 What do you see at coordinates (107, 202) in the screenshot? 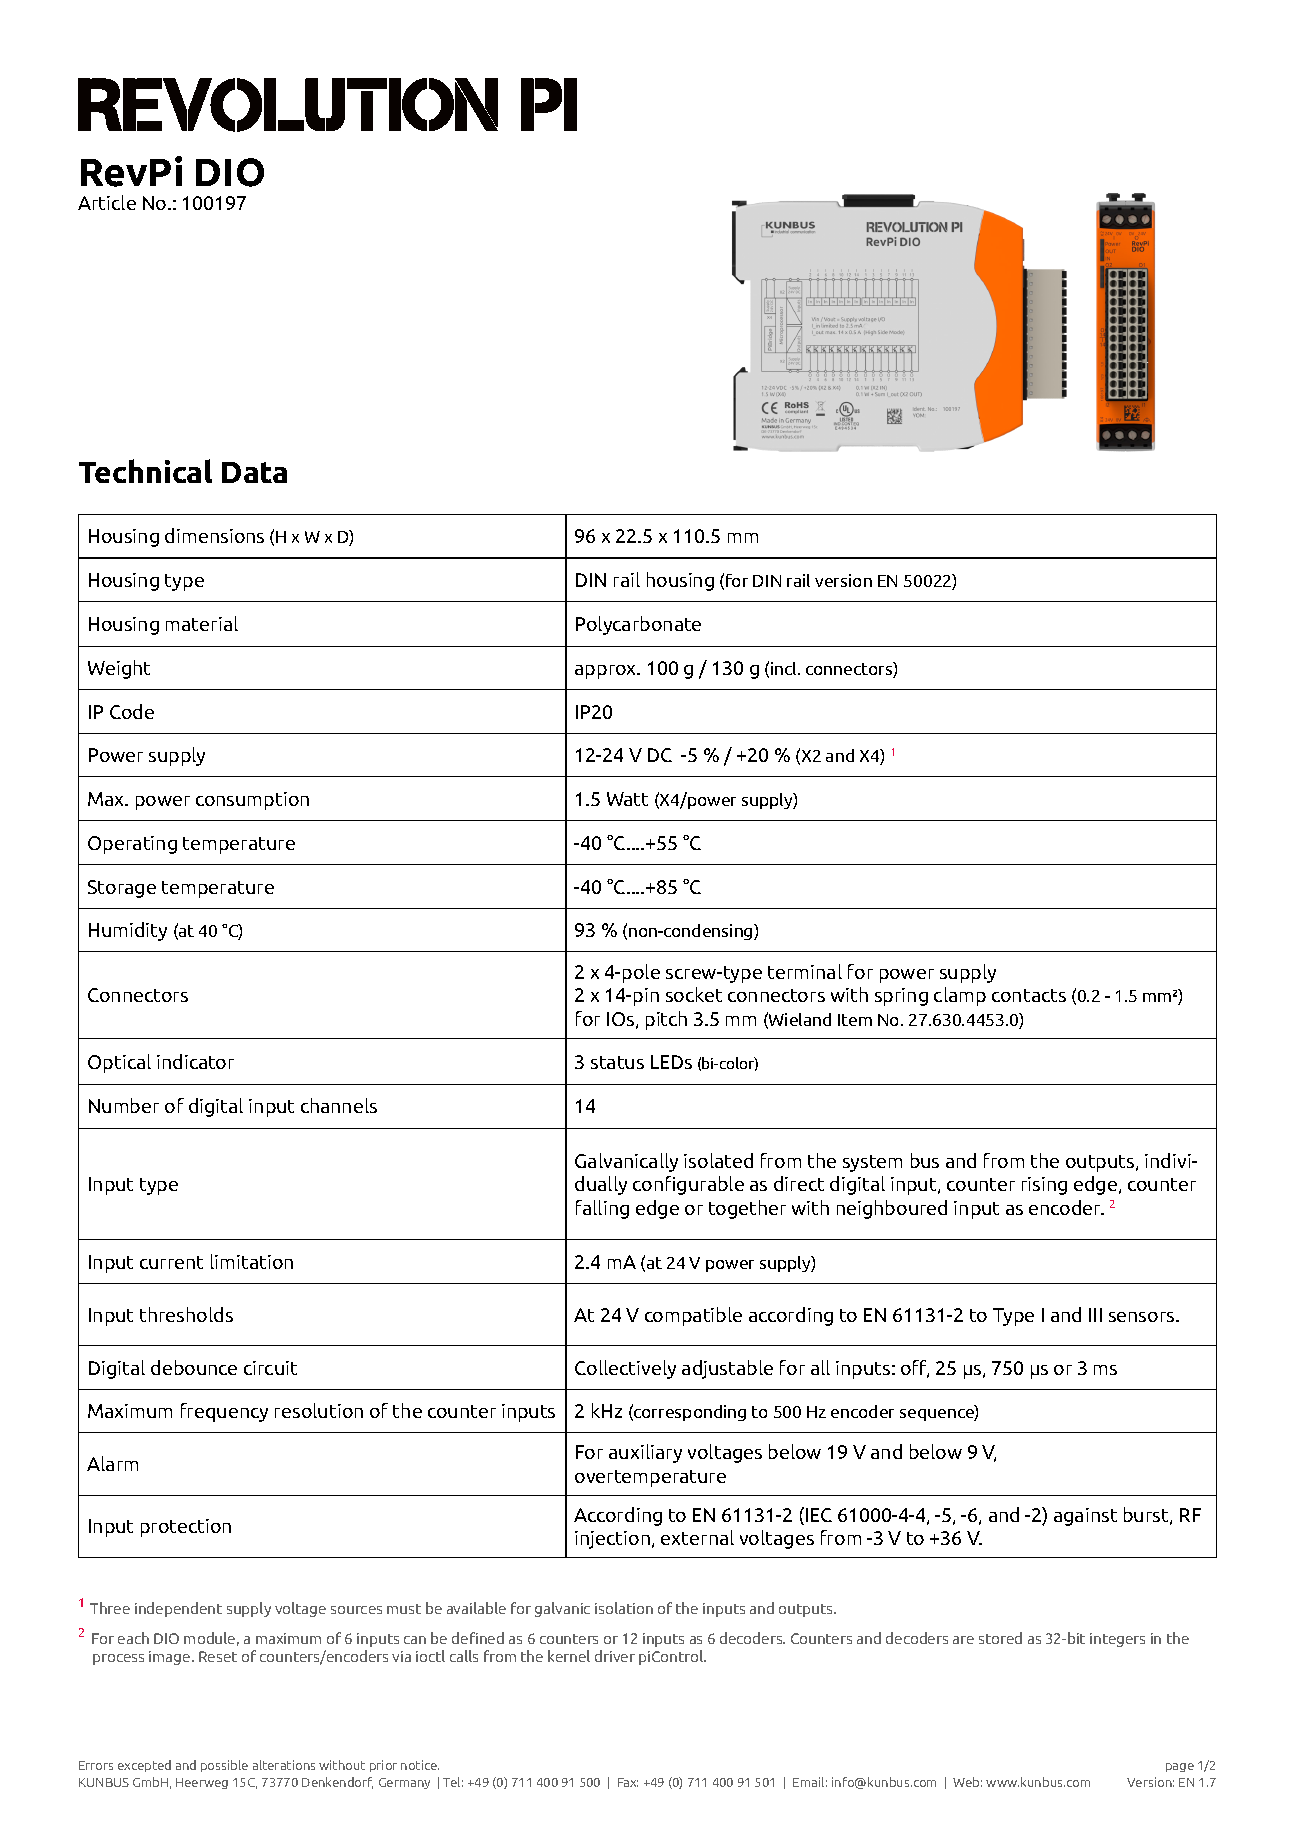
I see `Article` at bounding box center [107, 202].
